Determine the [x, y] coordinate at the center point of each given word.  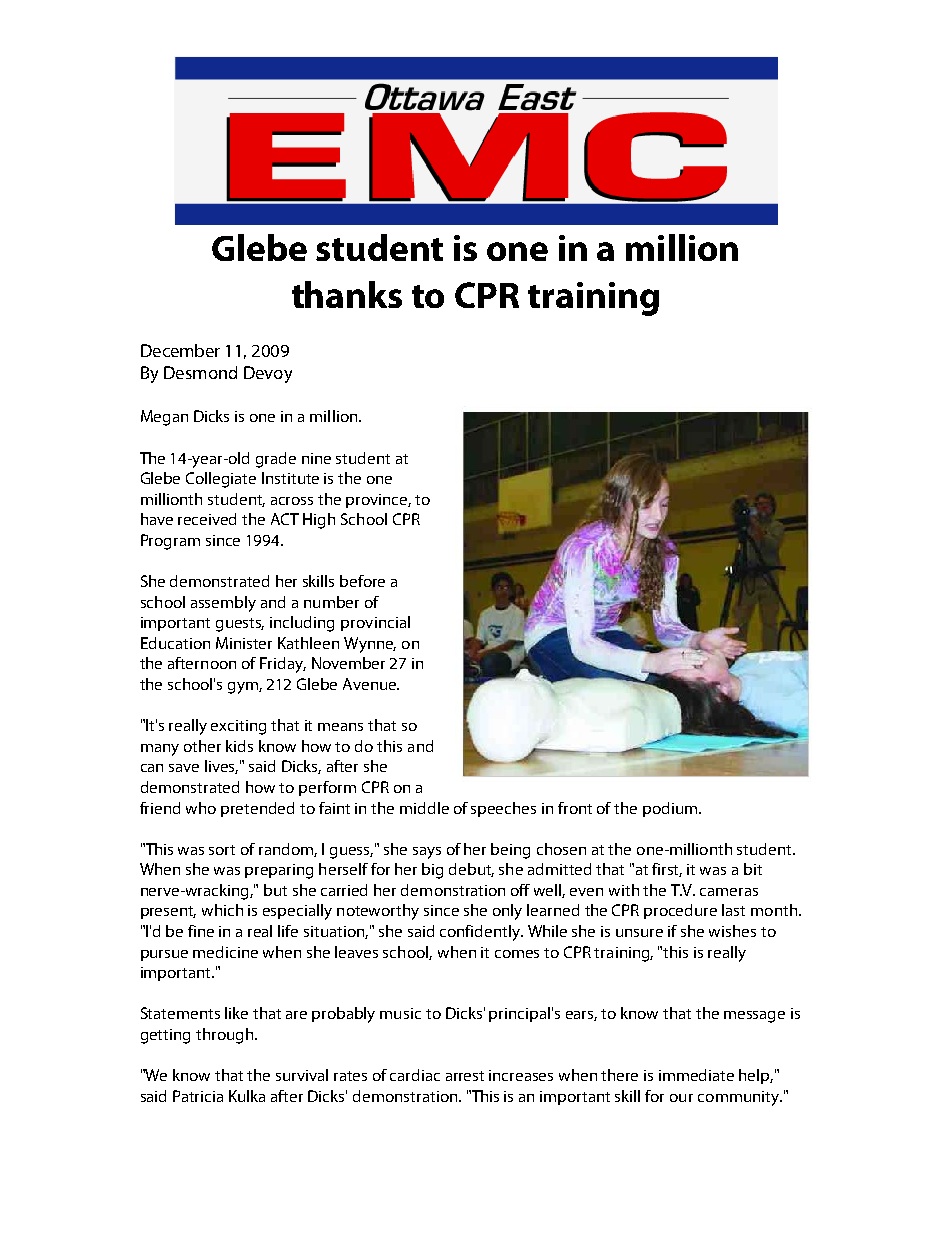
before [362, 581]
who [201, 808]
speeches [503, 809]
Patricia [198, 1096]
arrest [465, 1076]
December [180, 350]
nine [316, 458]
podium [671, 809]
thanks [347, 294]
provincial [375, 623]
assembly [223, 604]
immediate [696, 1075]
